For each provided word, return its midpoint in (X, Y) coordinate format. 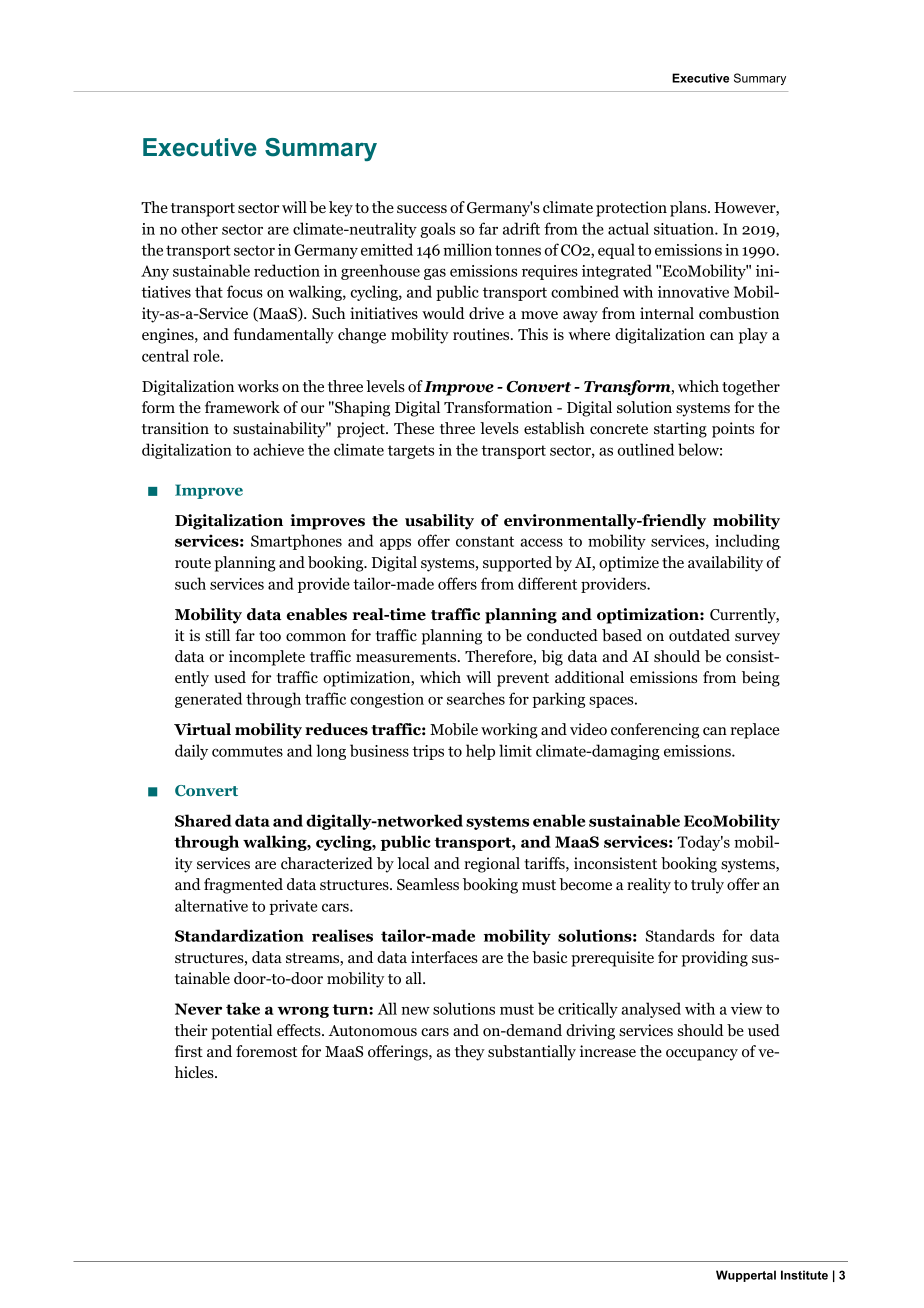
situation (685, 229)
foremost (267, 1051)
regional (492, 865)
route (193, 563)
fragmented (243, 886)
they (470, 1053)
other (199, 228)
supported (517, 564)
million (467, 249)
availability (725, 564)
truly (707, 886)
